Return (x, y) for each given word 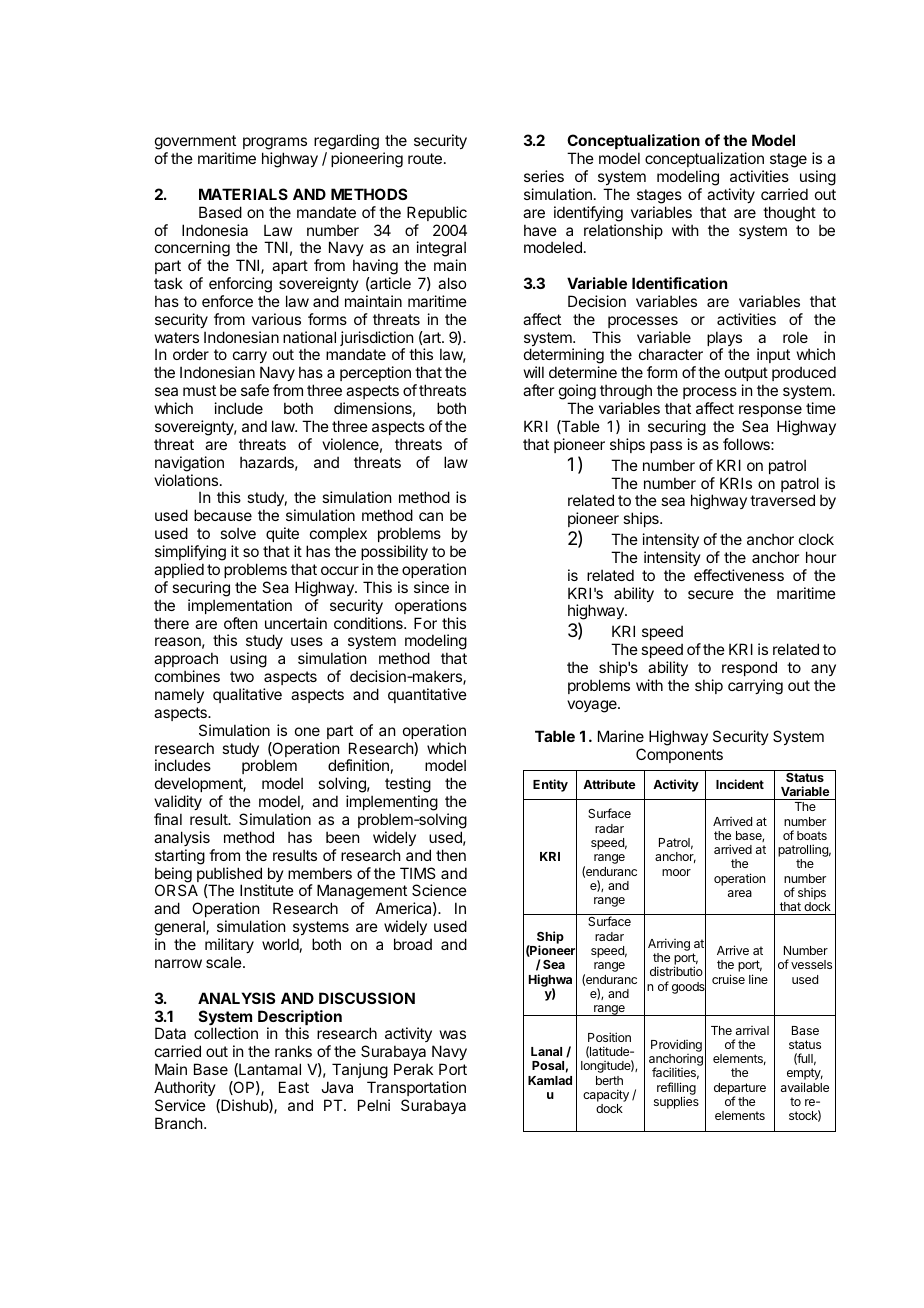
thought (789, 214)
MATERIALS (243, 194)
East (294, 1087)
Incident (740, 784)
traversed (782, 500)
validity (178, 802)
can (431, 516)
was (453, 1034)
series (544, 176)
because (223, 515)
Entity (550, 785)
